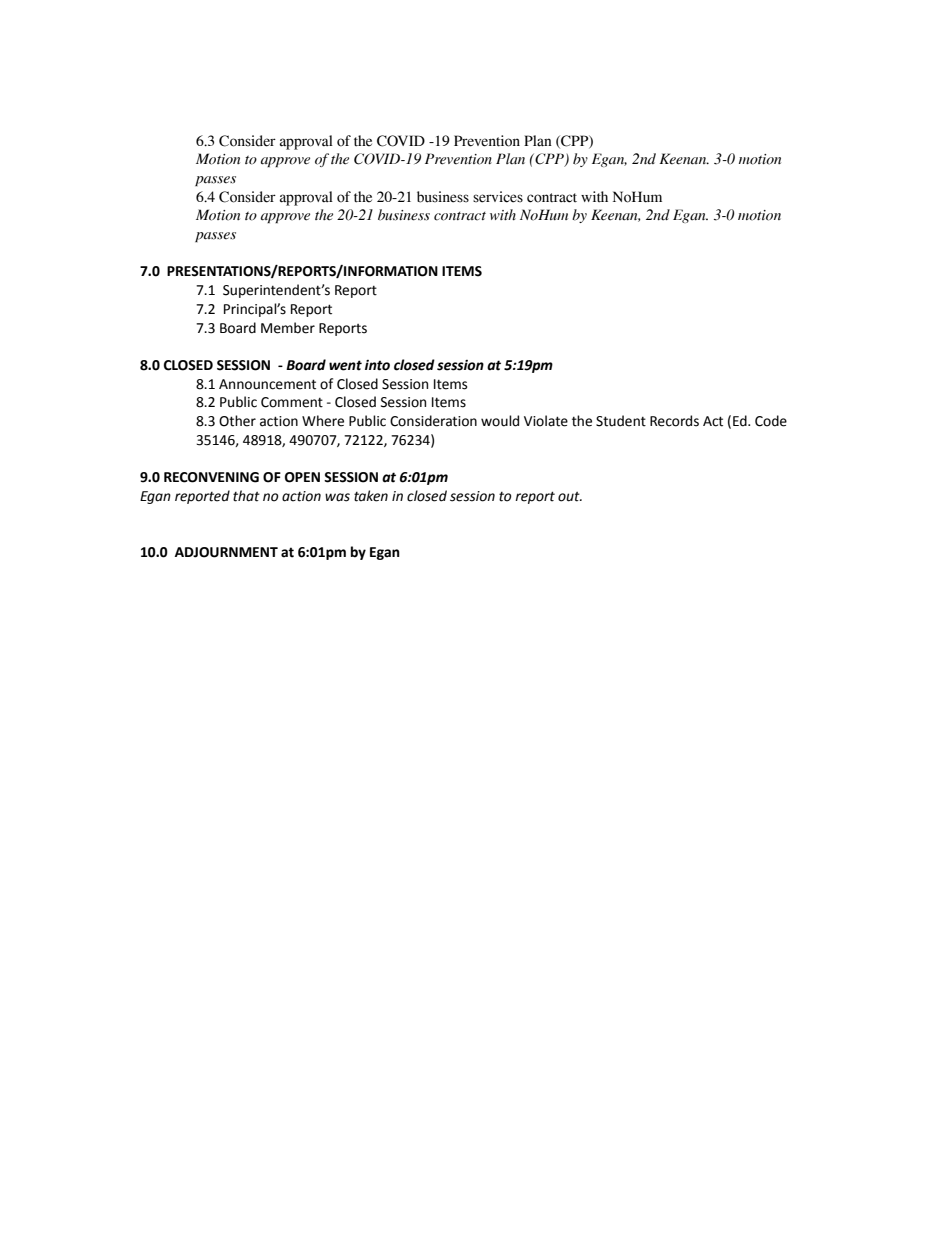 The height and width of the image is (1233, 952). I want to click on Student, so click(621, 421).
